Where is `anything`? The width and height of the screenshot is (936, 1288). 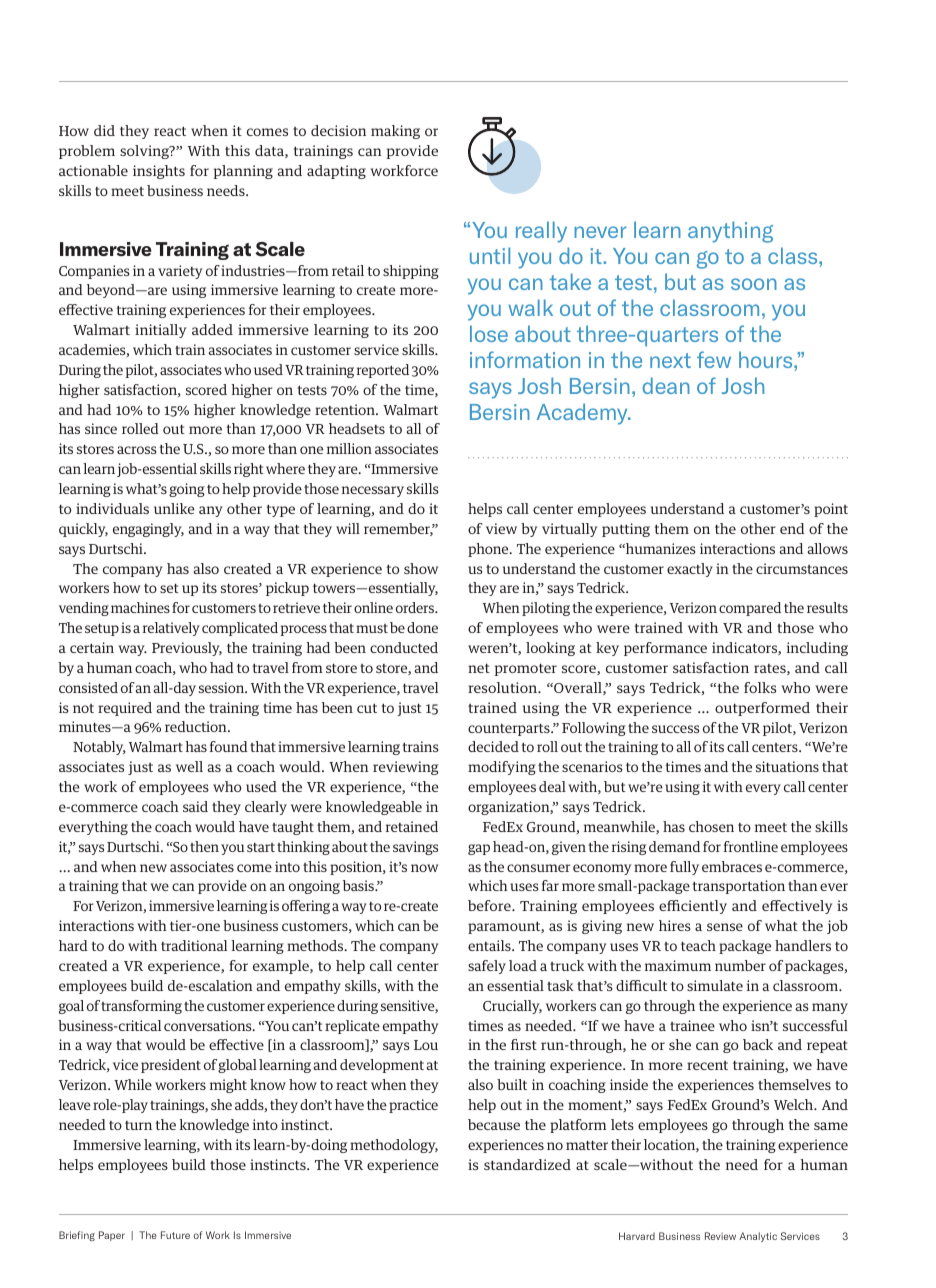
anything is located at coordinates (730, 232).
